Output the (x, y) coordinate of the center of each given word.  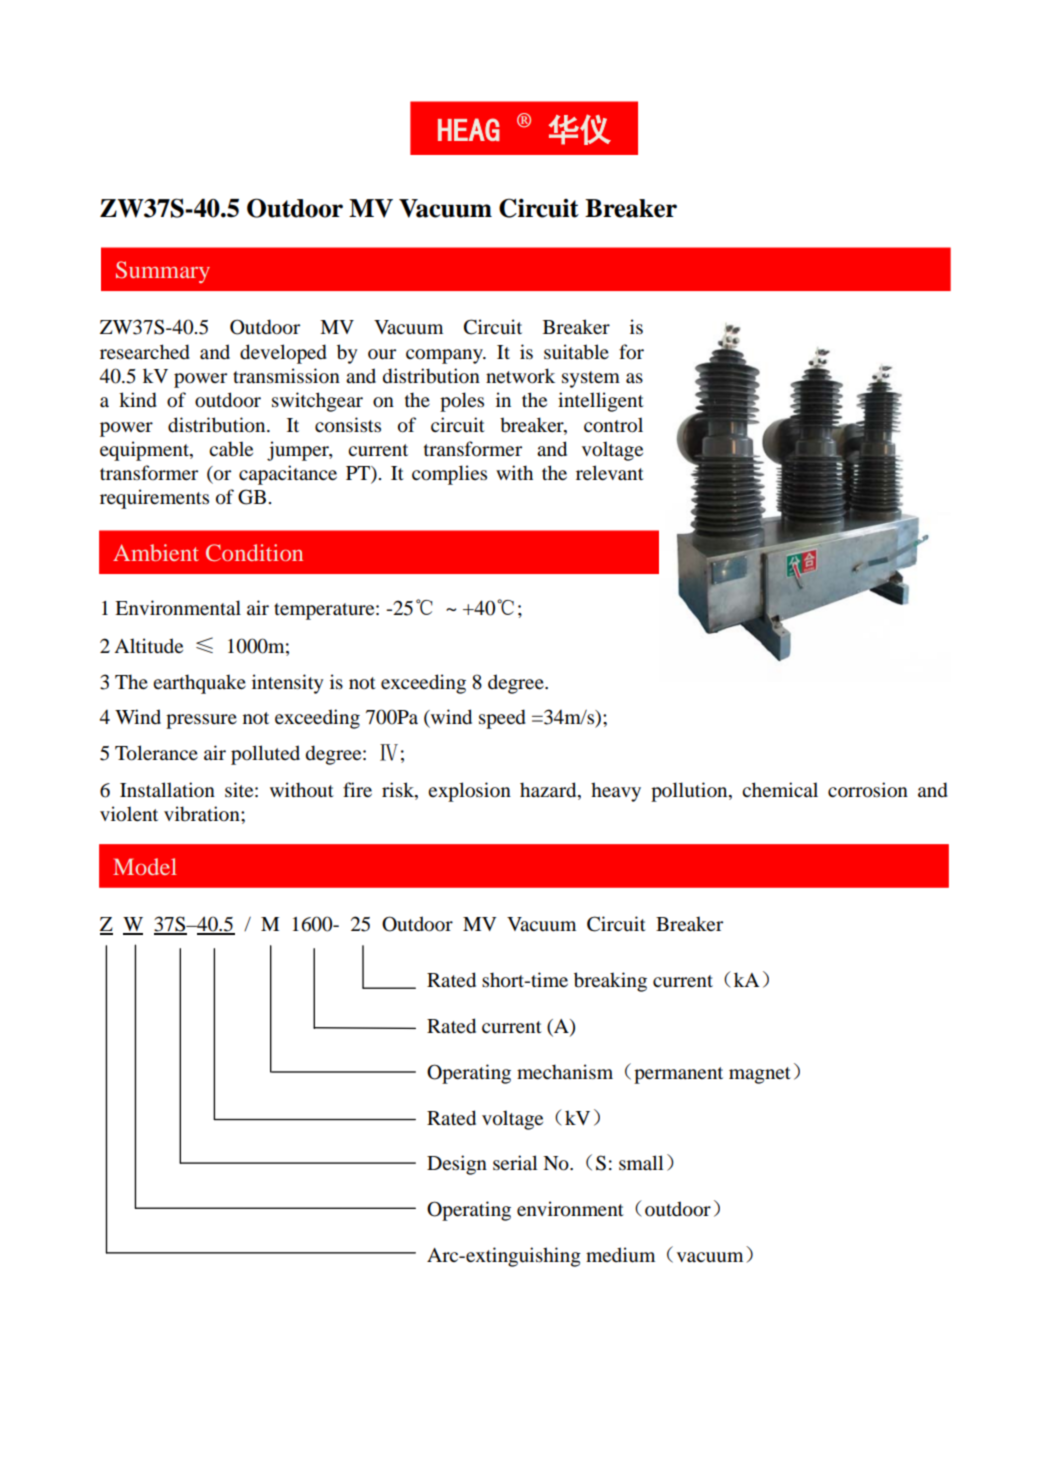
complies (449, 475)
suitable (576, 352)
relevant (610, 473)
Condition (254, 553)
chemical (780, 789)
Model (145, 866)
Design (457, 1165)
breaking (610, 982)
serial (515, 1163)
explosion (469, 792)
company (445, 356)
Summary (163, 272)
